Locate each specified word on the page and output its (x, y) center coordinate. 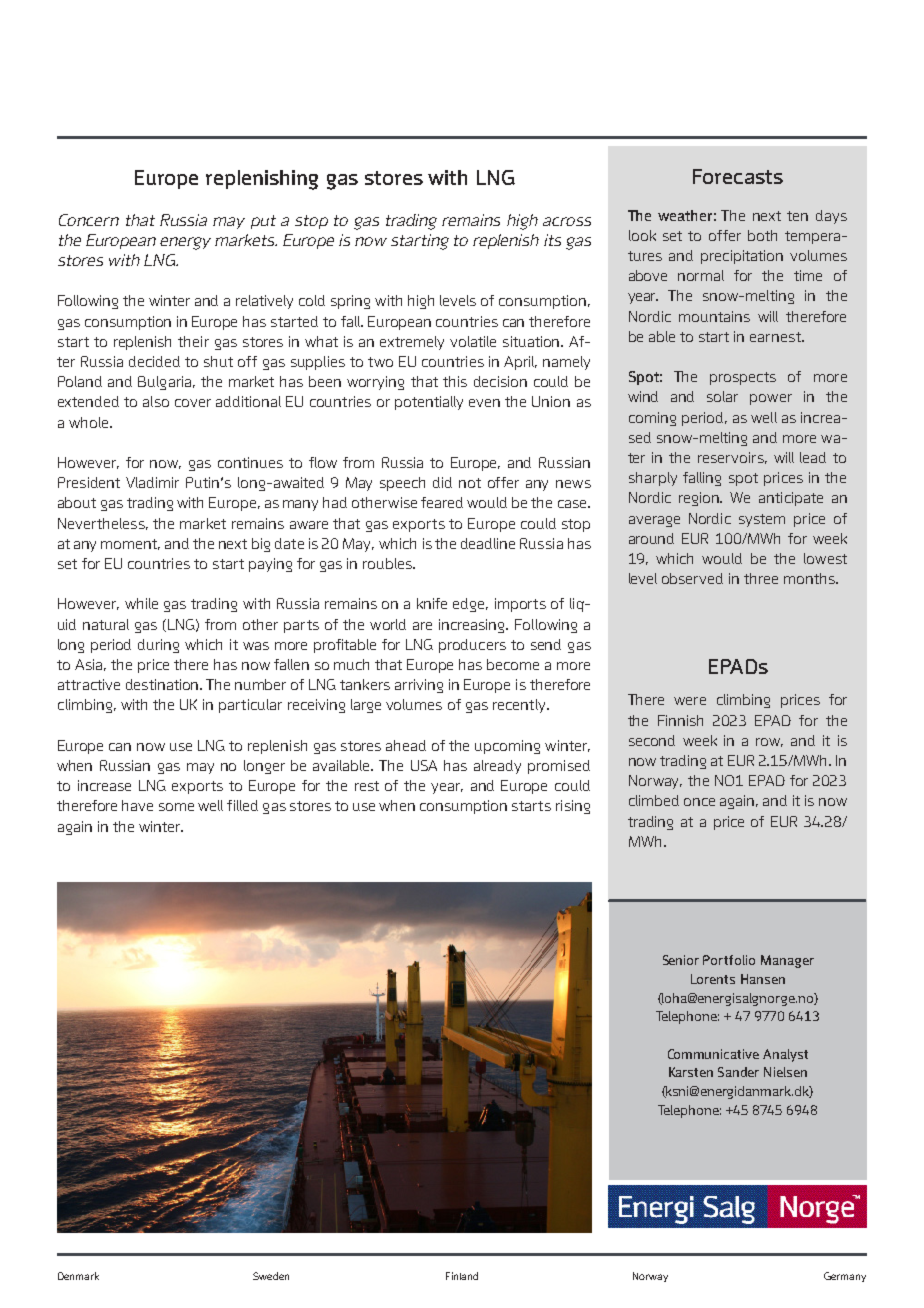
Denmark (78, 1276)
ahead (406, 745)
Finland (462, 1276)
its (552, 240)
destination (163, 684)
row (769, 742)
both (762, 235)
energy (185, 243)
